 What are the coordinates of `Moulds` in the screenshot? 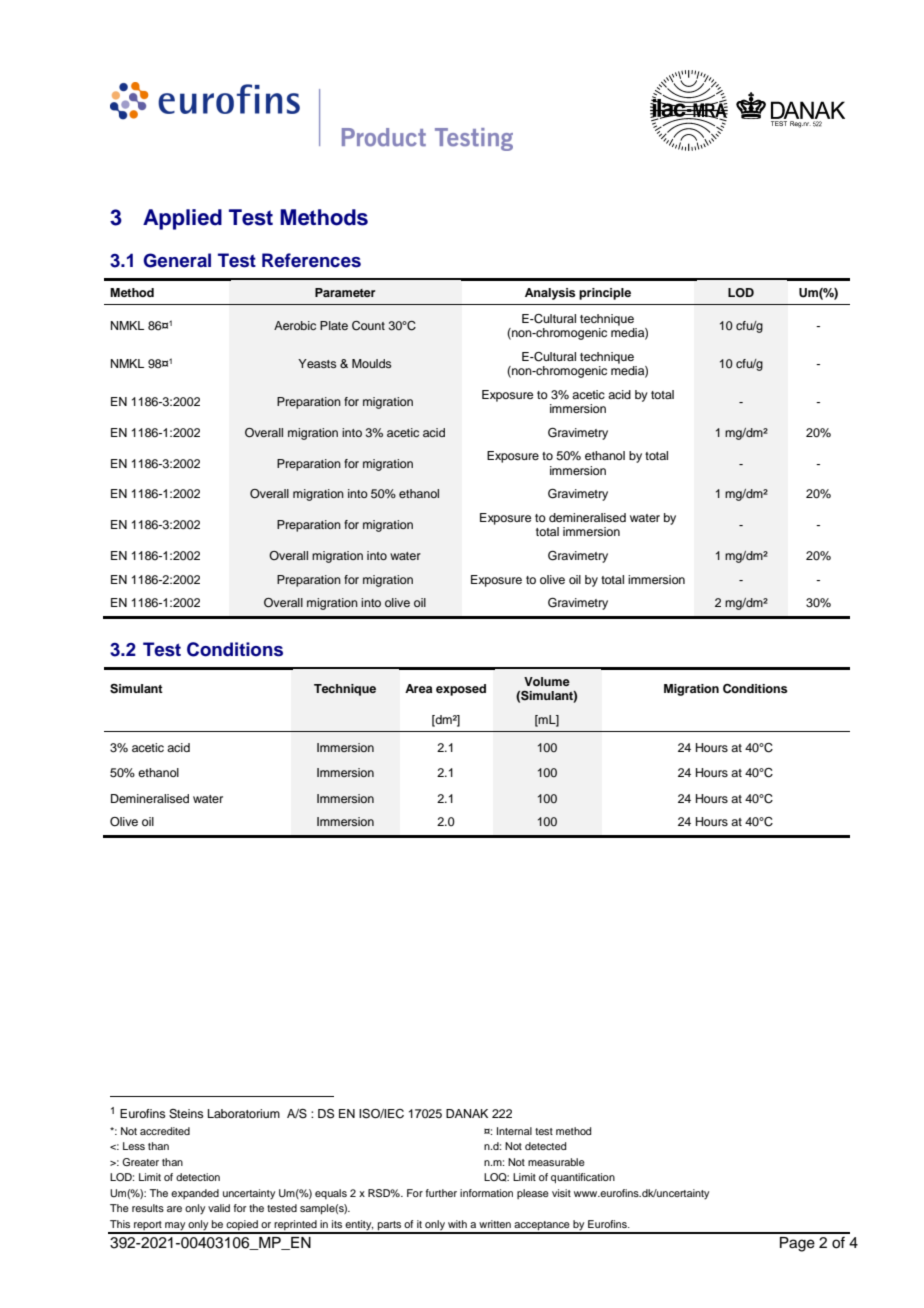 It's located at (372, 363).
